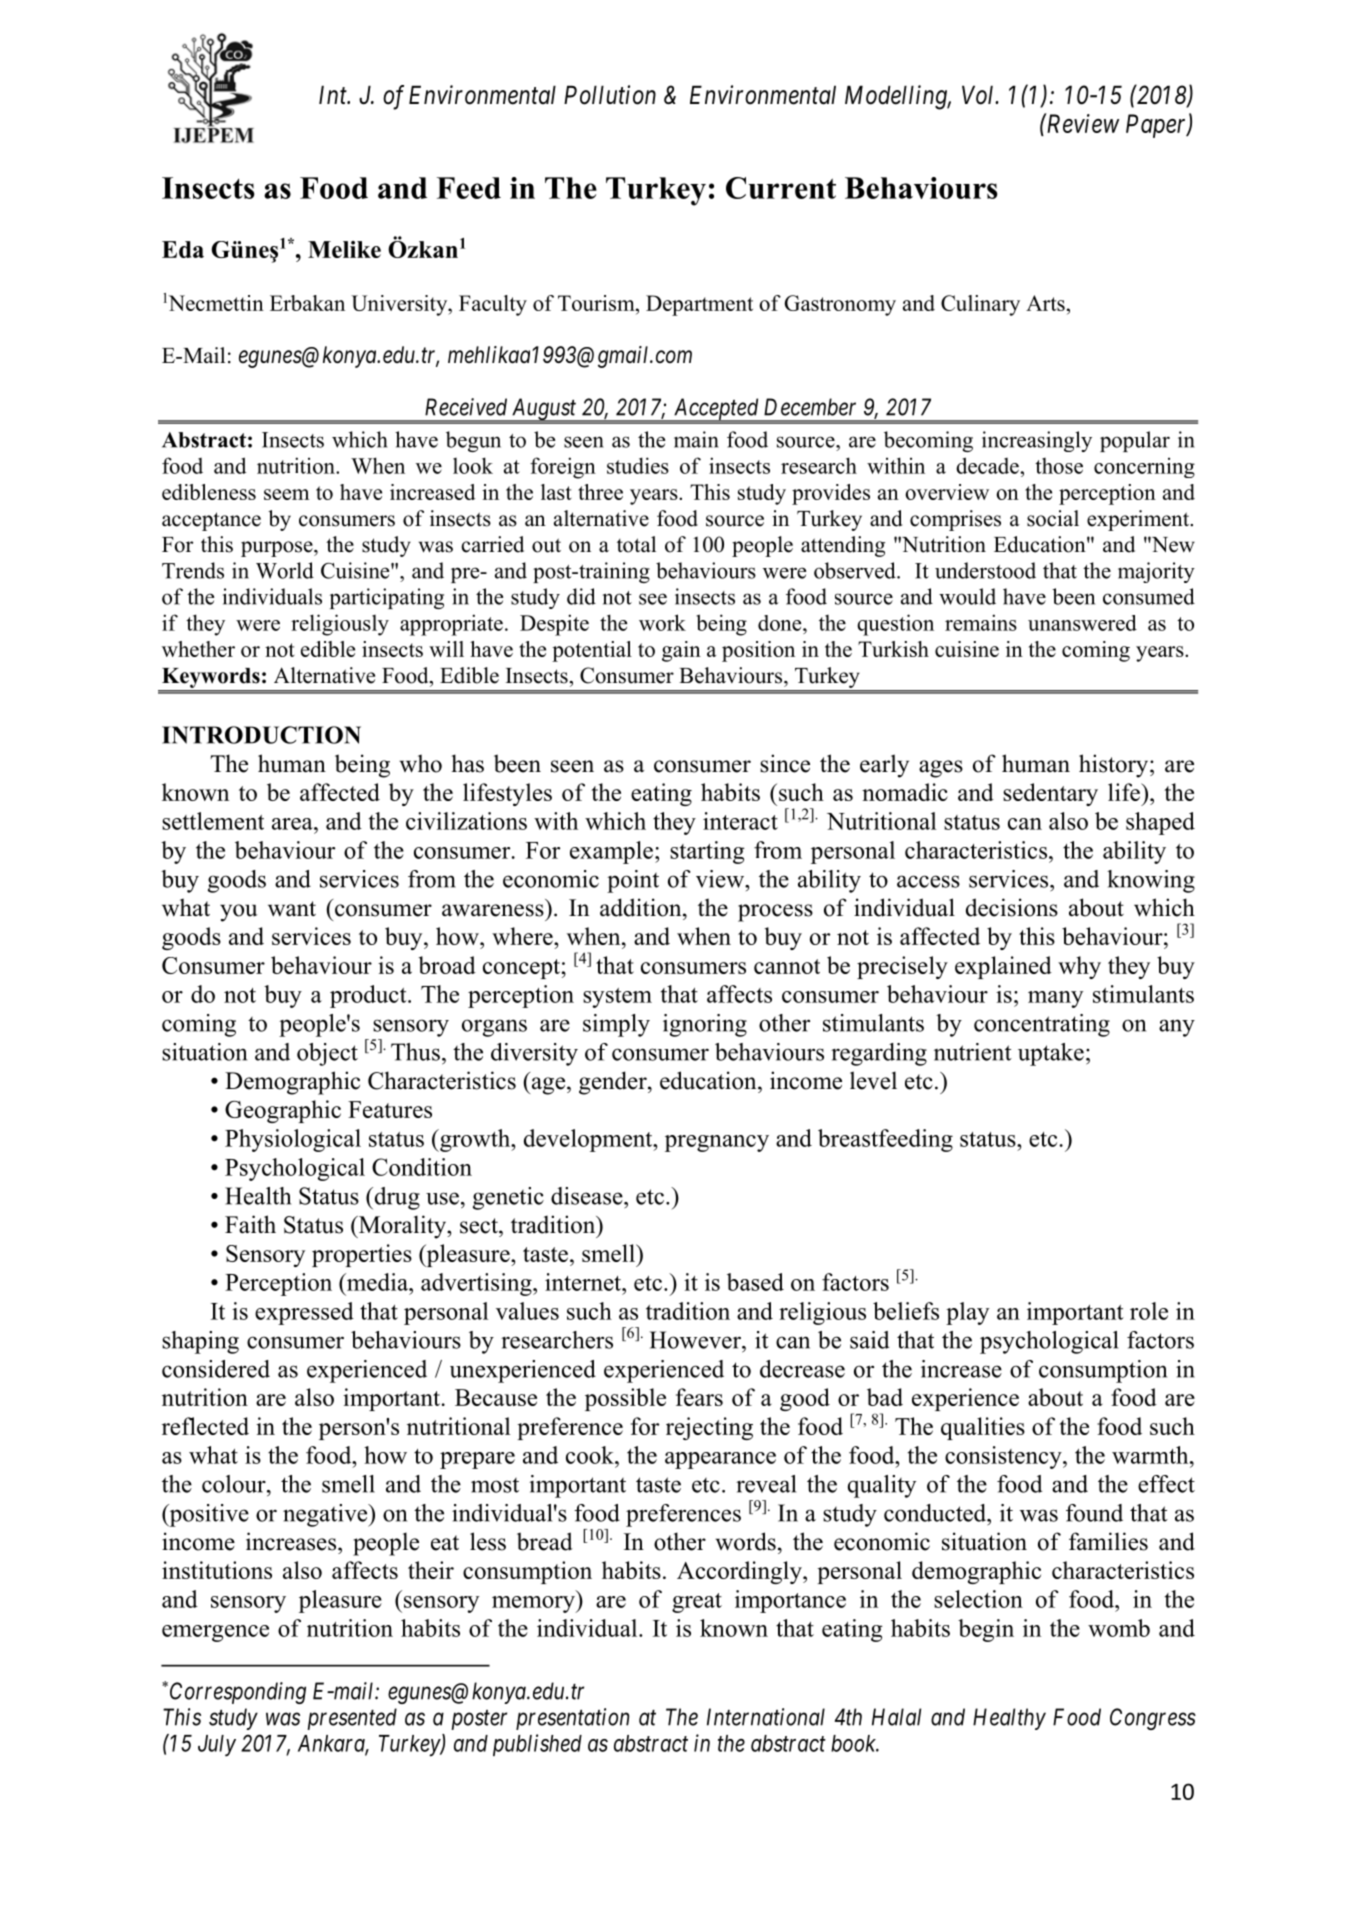 Image resolution: width=1356 pixels, height=1918 pixels. Describe the element at coordinates (979, 95) in the screenshot. I see `Vol` at that location.
